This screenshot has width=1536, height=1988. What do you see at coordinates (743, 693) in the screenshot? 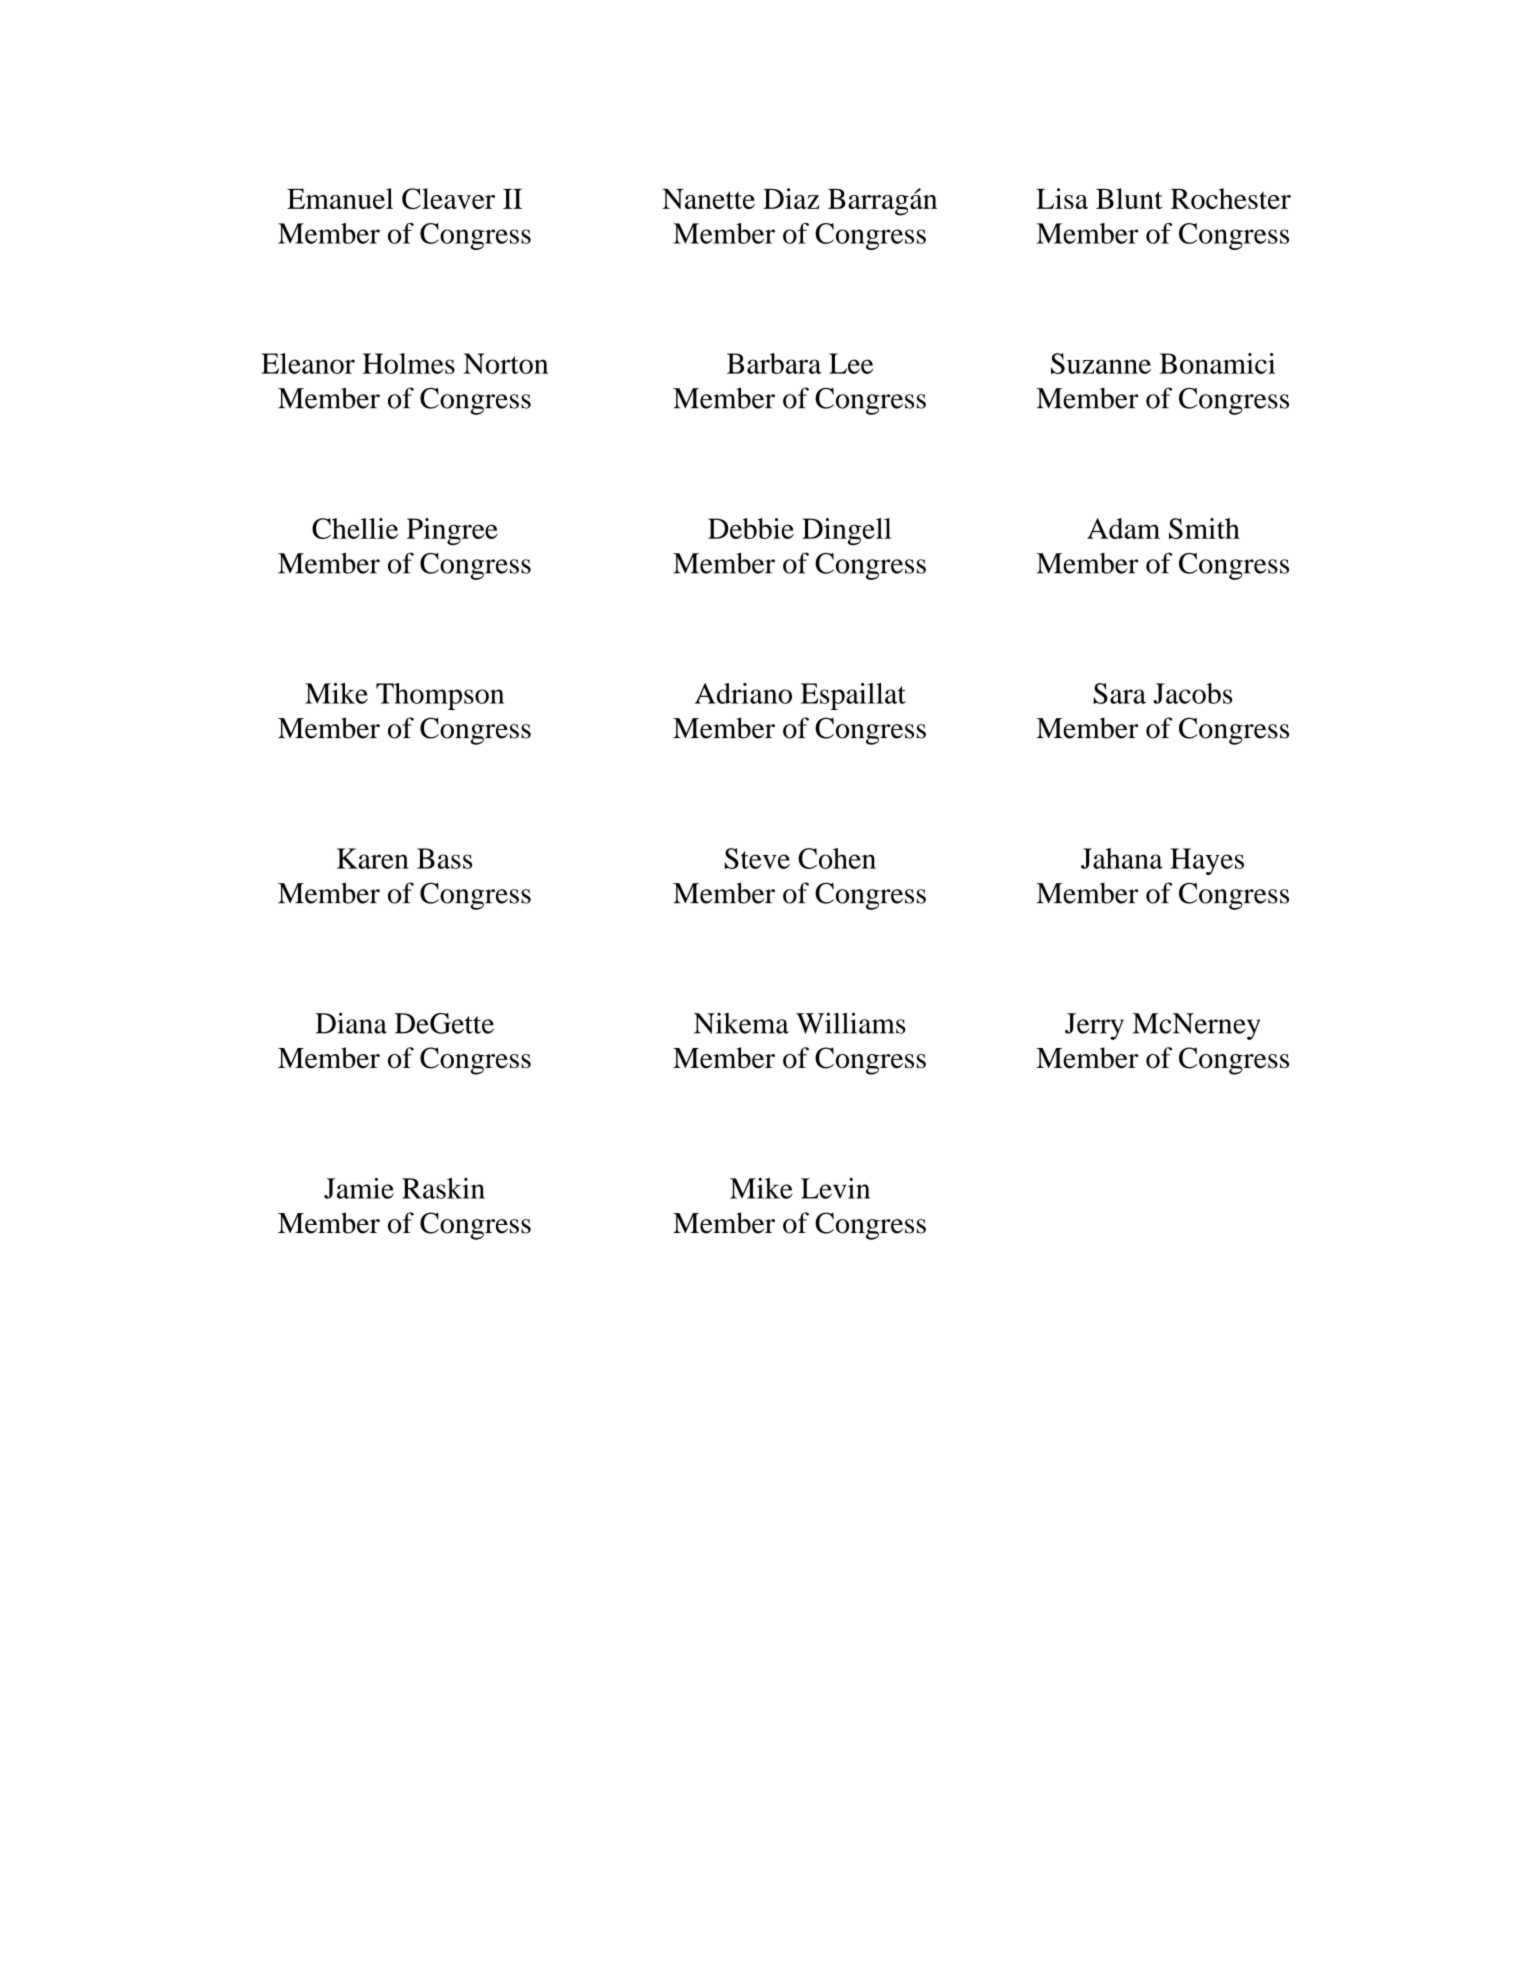
I see `Adriano` at bounding box center [743, 693].
